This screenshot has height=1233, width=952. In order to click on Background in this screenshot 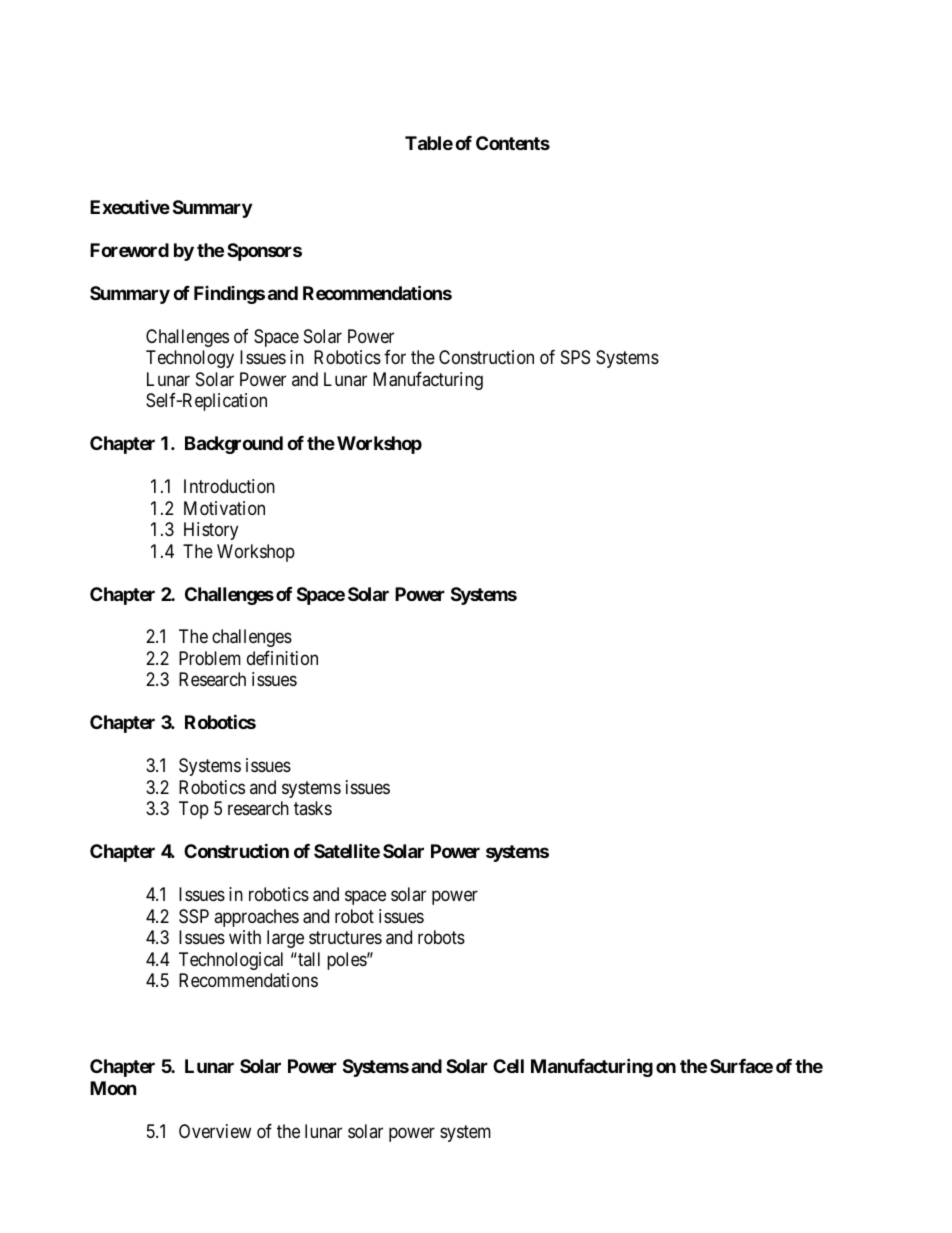, I will do `click(234, 445)`.
